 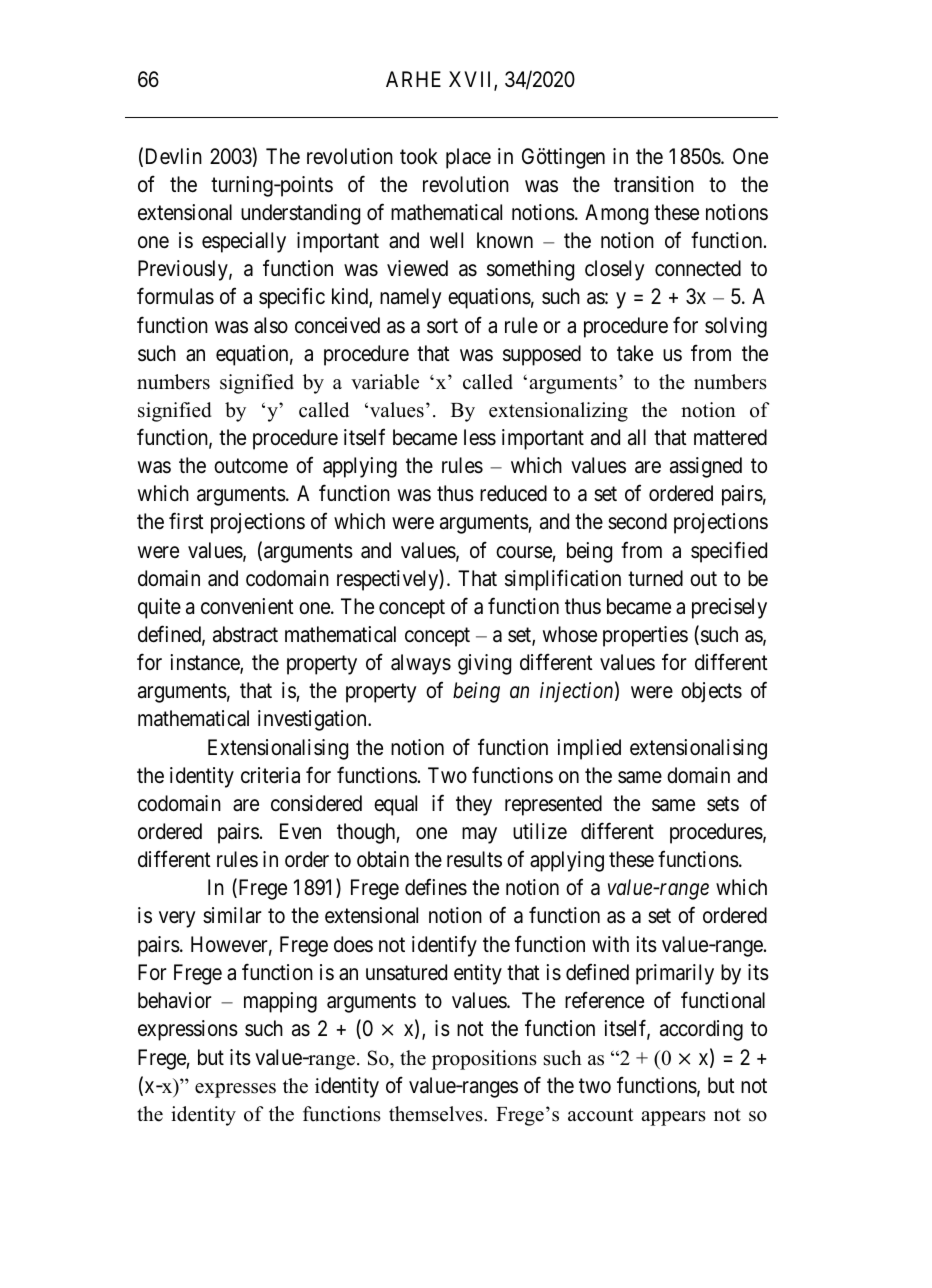 What do you see at coordinates (244, 242) in the document?
I see `especially` at bounding box center [244, 242].
